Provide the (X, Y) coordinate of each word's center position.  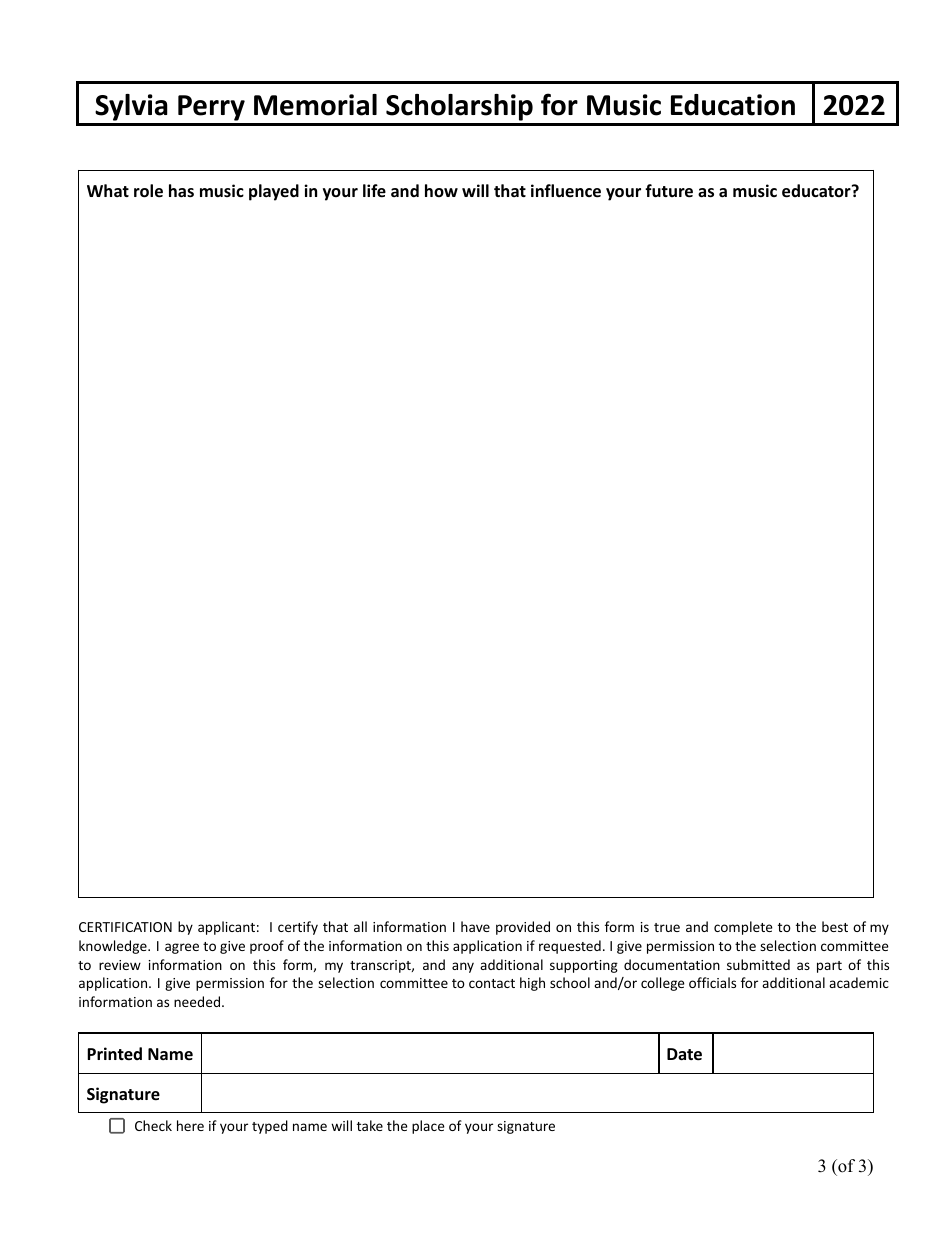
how (441, 190)
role (148, 191)
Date (684, 1054)
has (181, 190)
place (428, 1127)
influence (566, 191)
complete (743, 928)
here (190, 1125)
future (669, 191)
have (475, 926)
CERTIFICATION (125, 927)
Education (733, 105)
